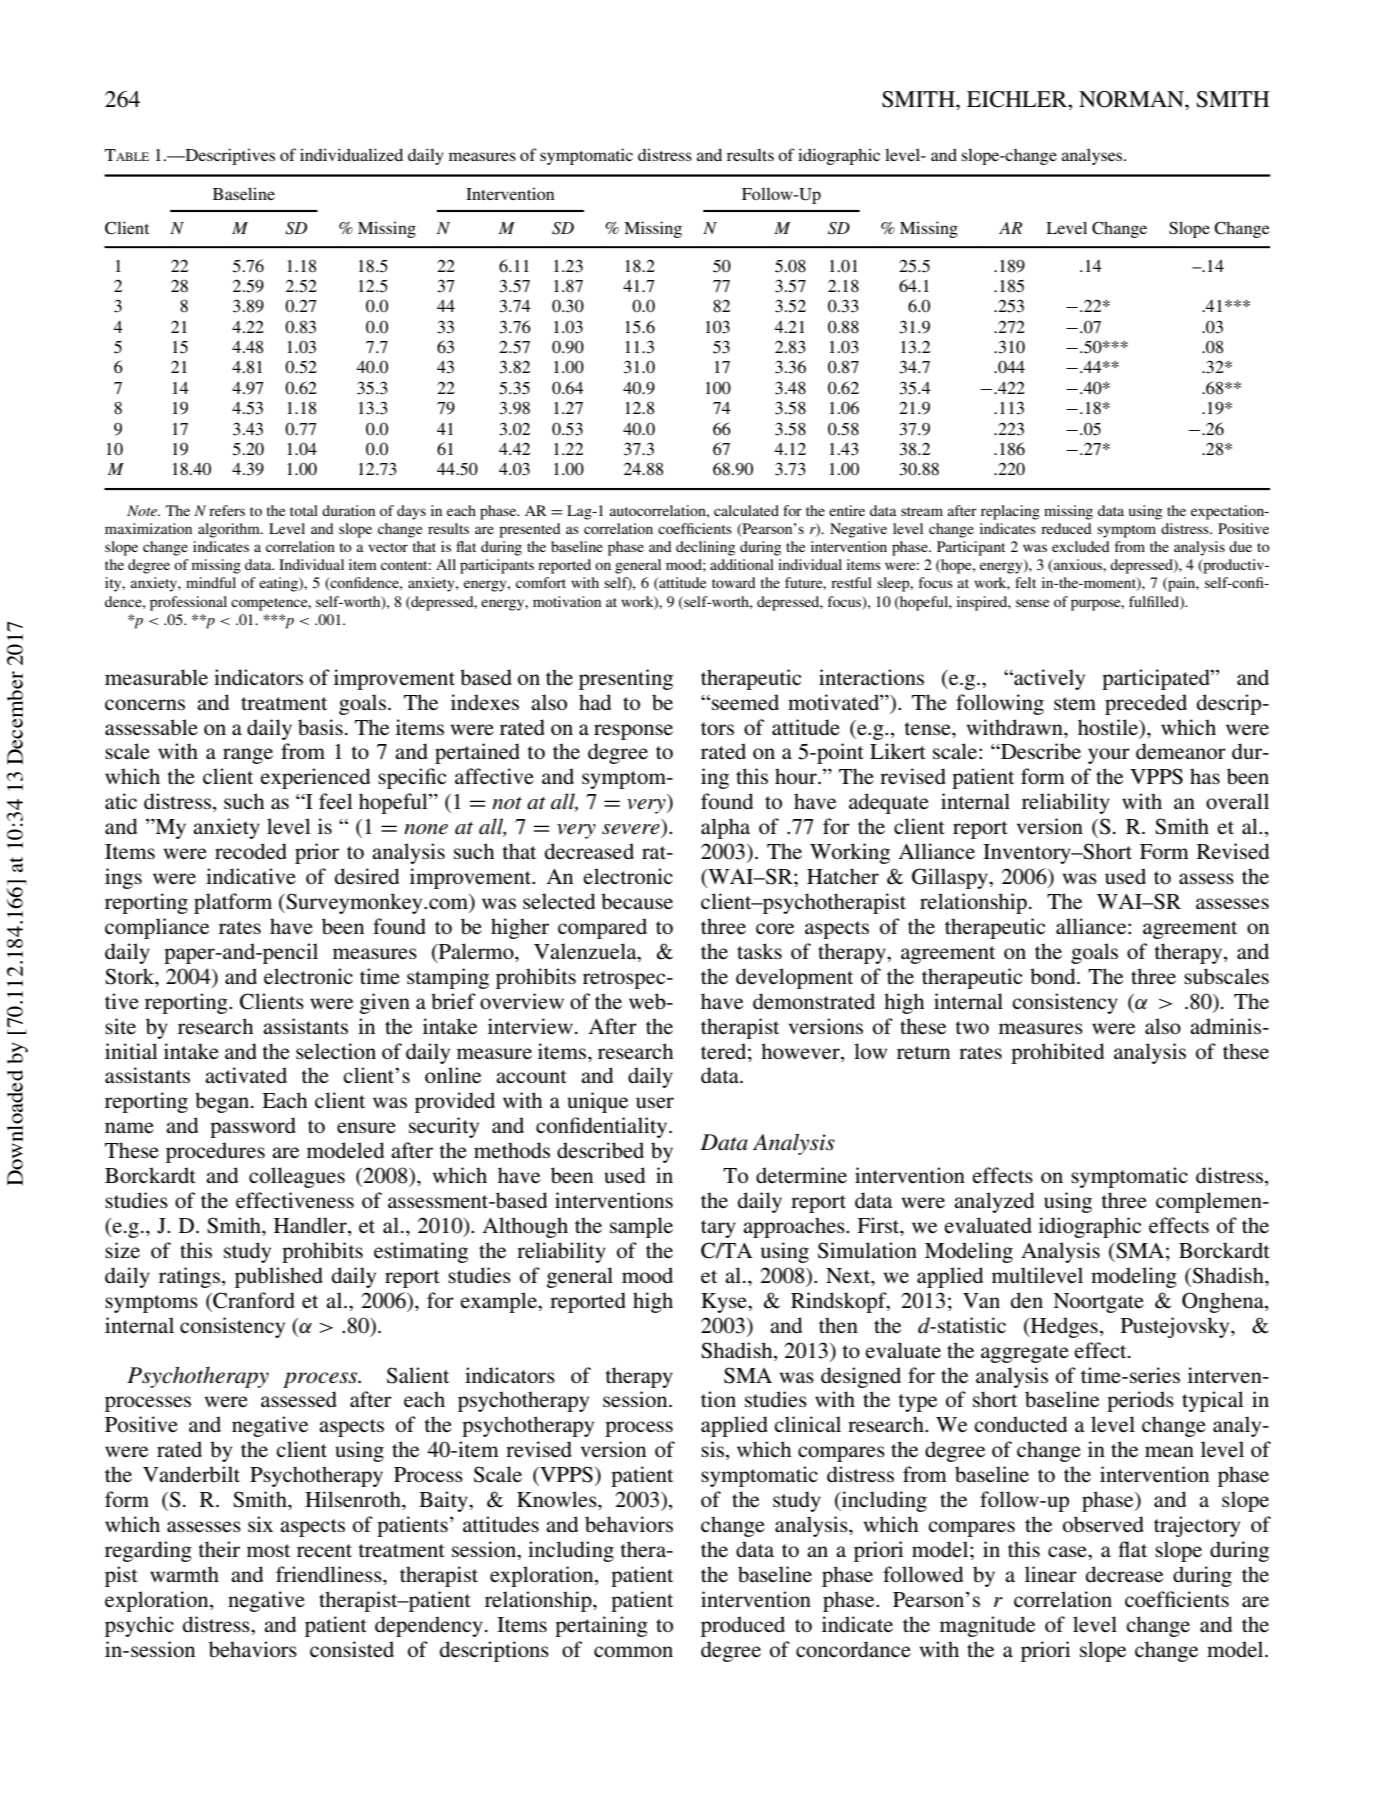 The height and width of the page is (1801, 1392). I want to click on replacing, so click(1010, 512).
